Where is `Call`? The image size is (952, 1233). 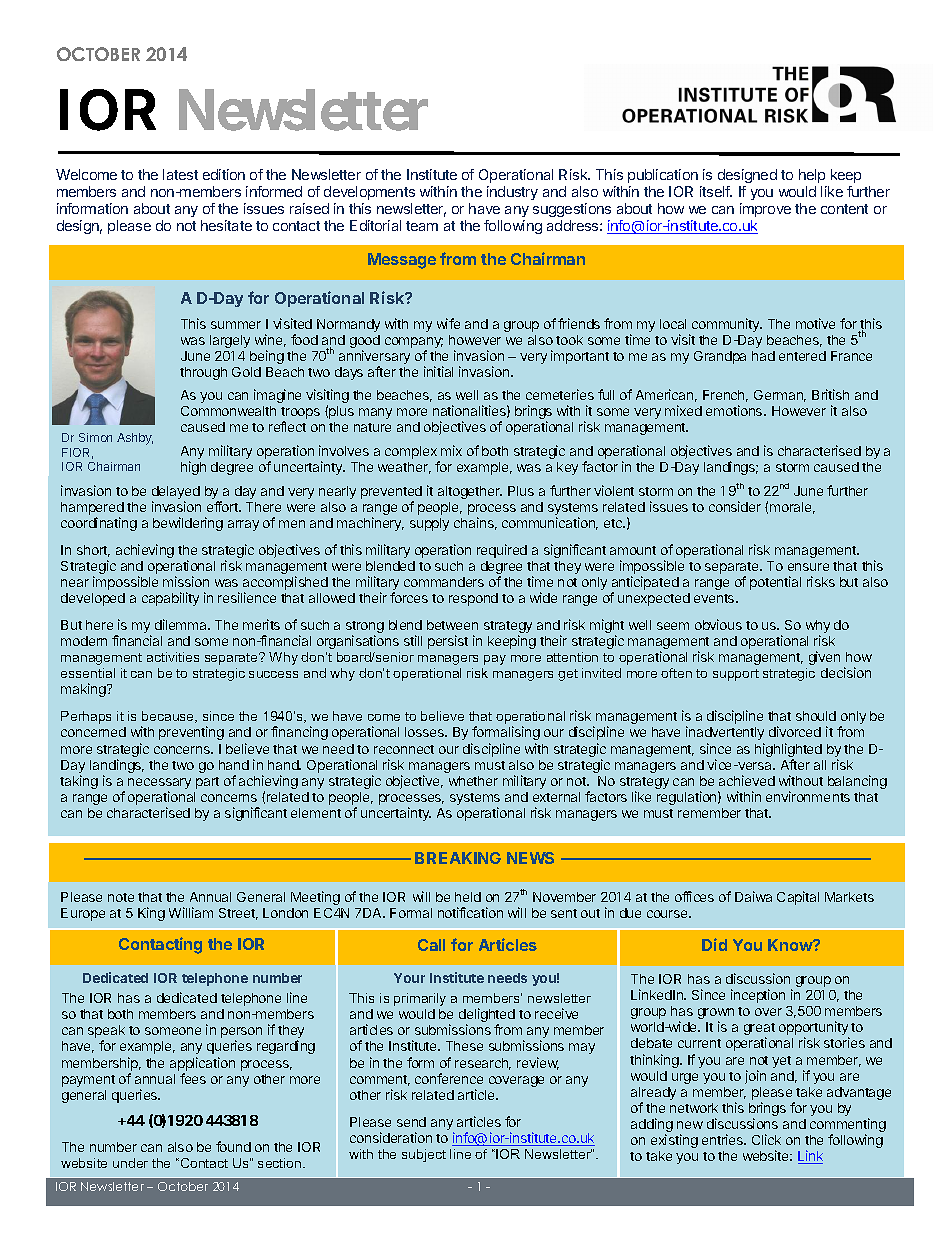
Call is located at coordinates (431, 945).
